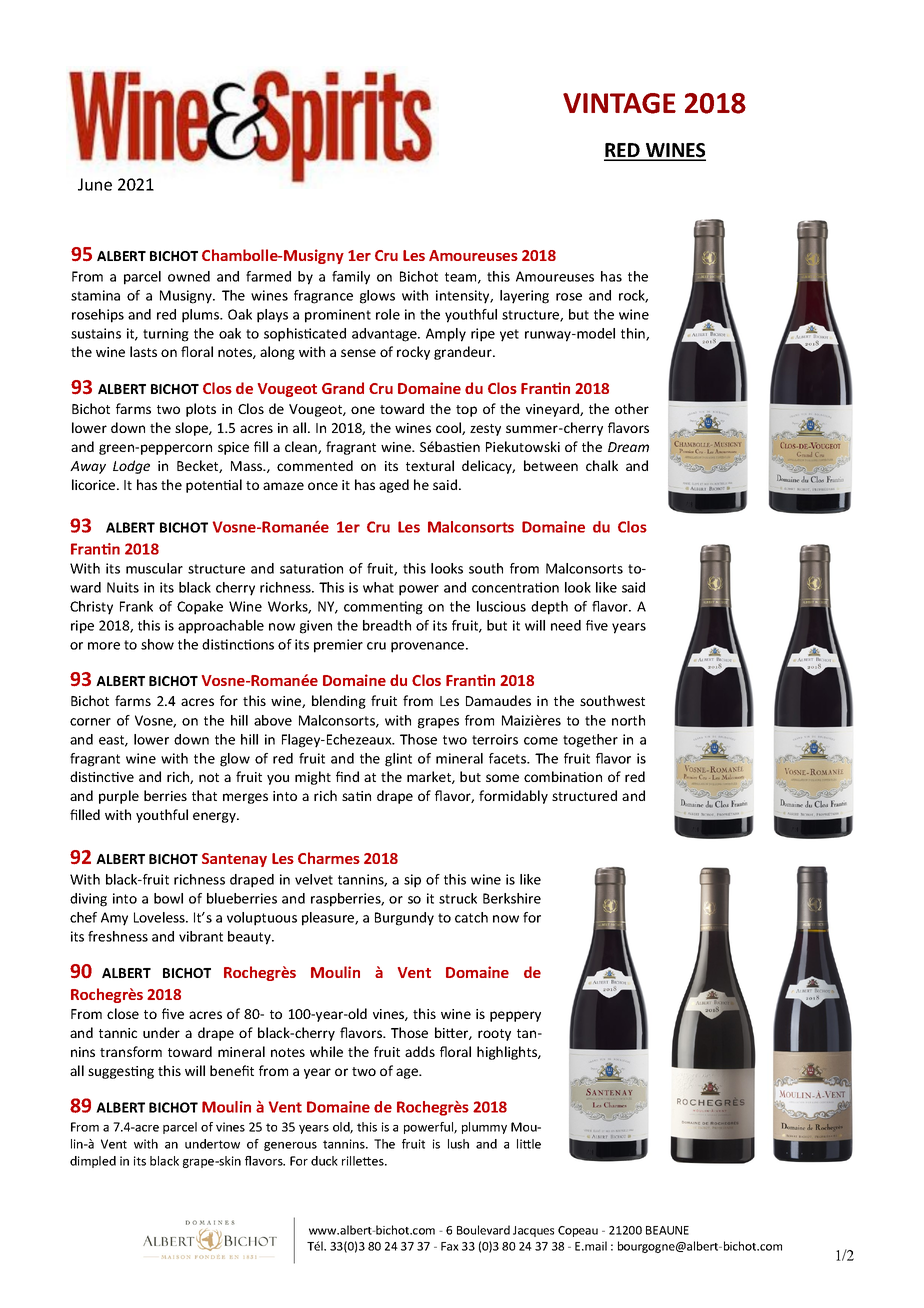  What do you see at coordinates (551, 465) in the document?
I see `between` at bounding box center [551, 465].
